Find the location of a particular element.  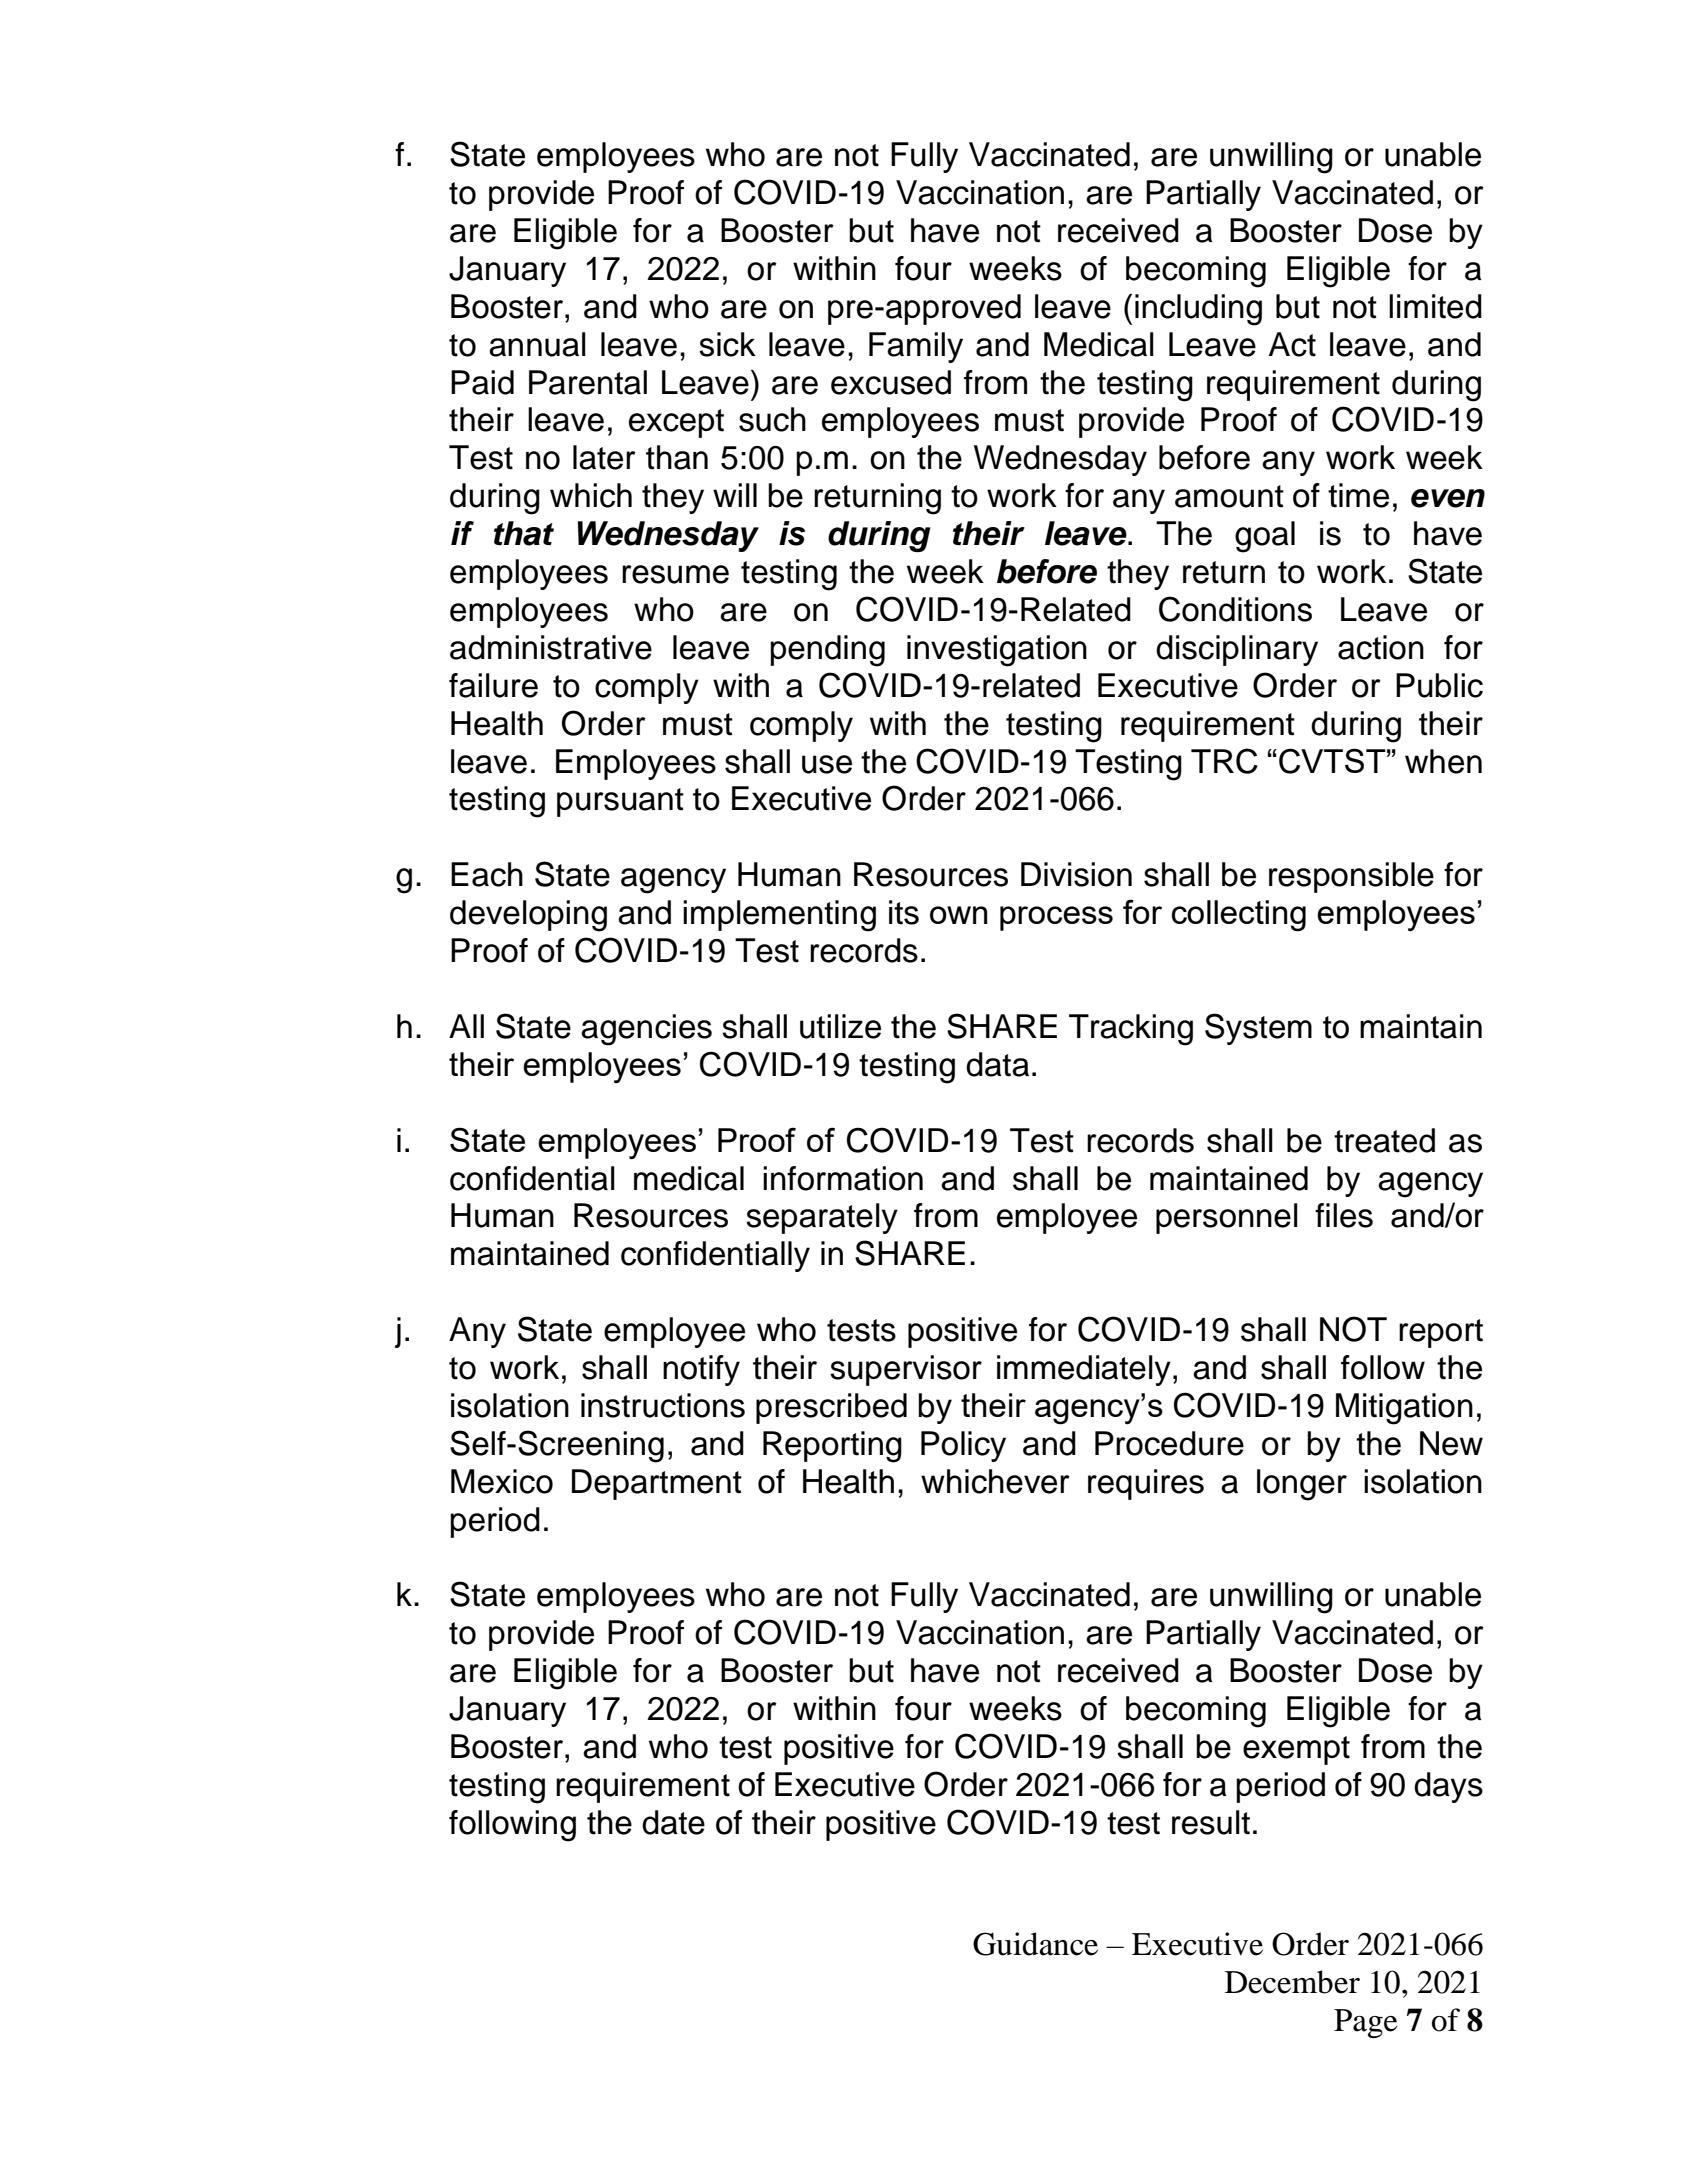

data is located at coordinates (997, 1064).
